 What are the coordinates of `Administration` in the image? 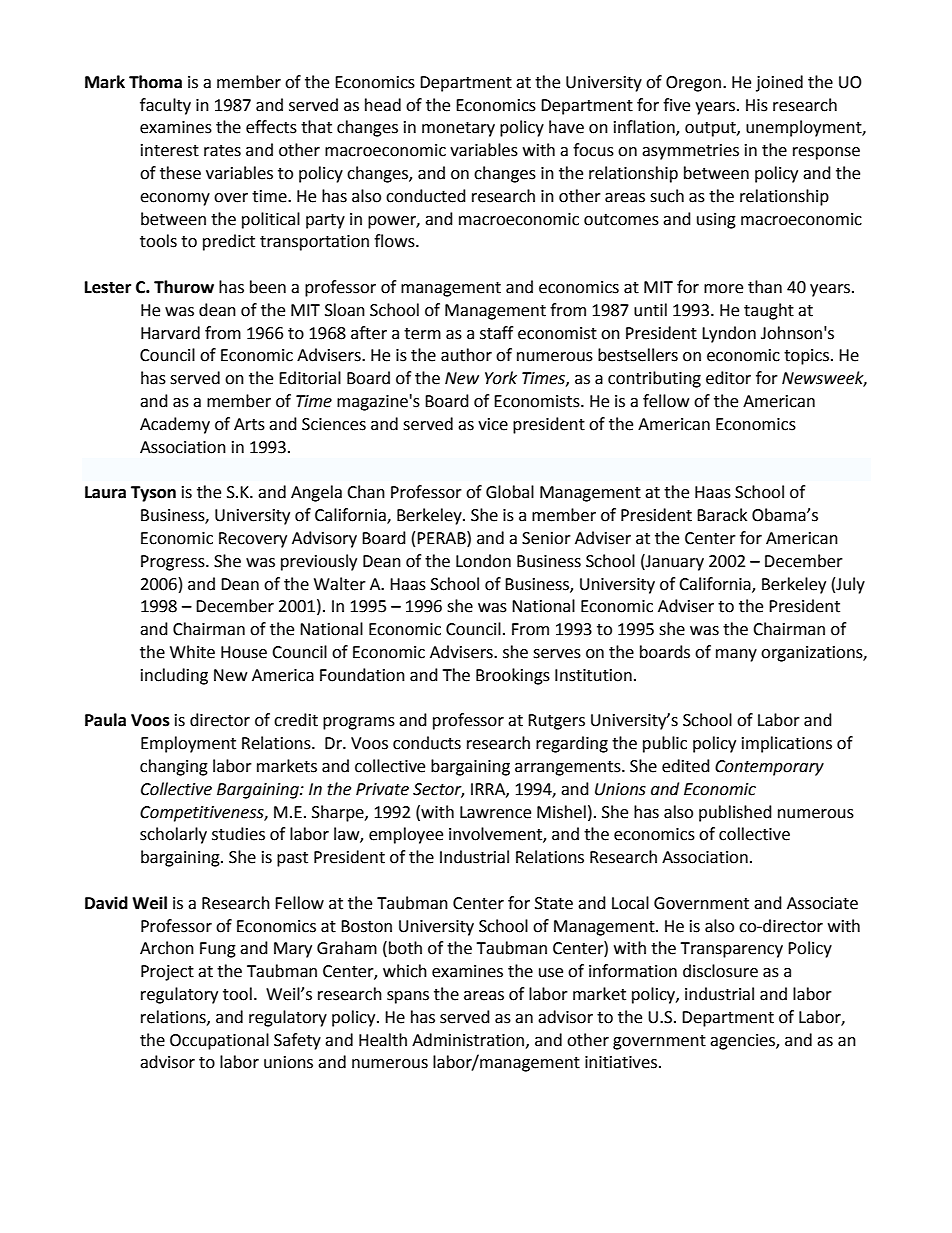 It's located at (469, 1040).
